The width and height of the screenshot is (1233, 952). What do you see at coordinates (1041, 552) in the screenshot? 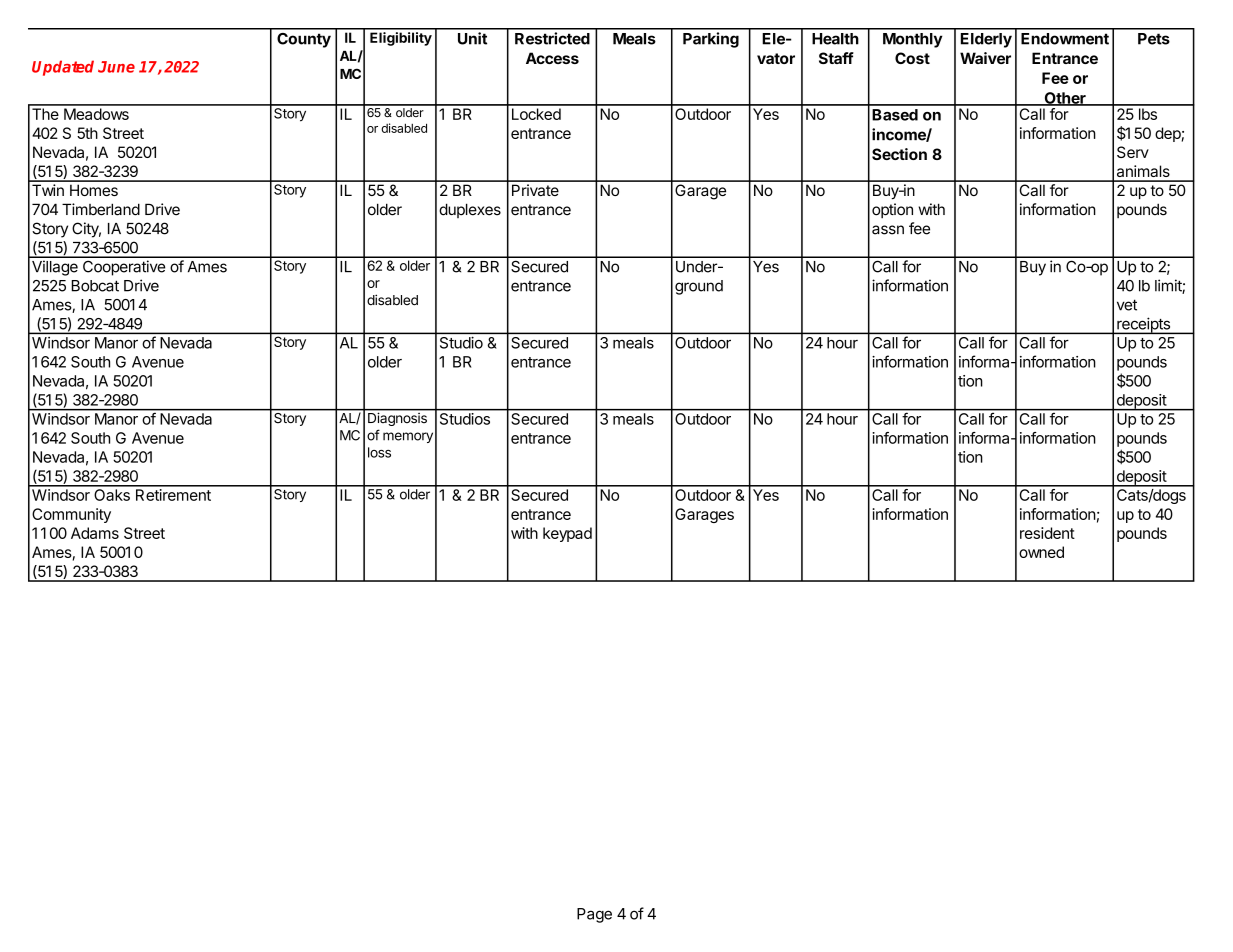
I see `owned` at bounding box center [1041, 552].
